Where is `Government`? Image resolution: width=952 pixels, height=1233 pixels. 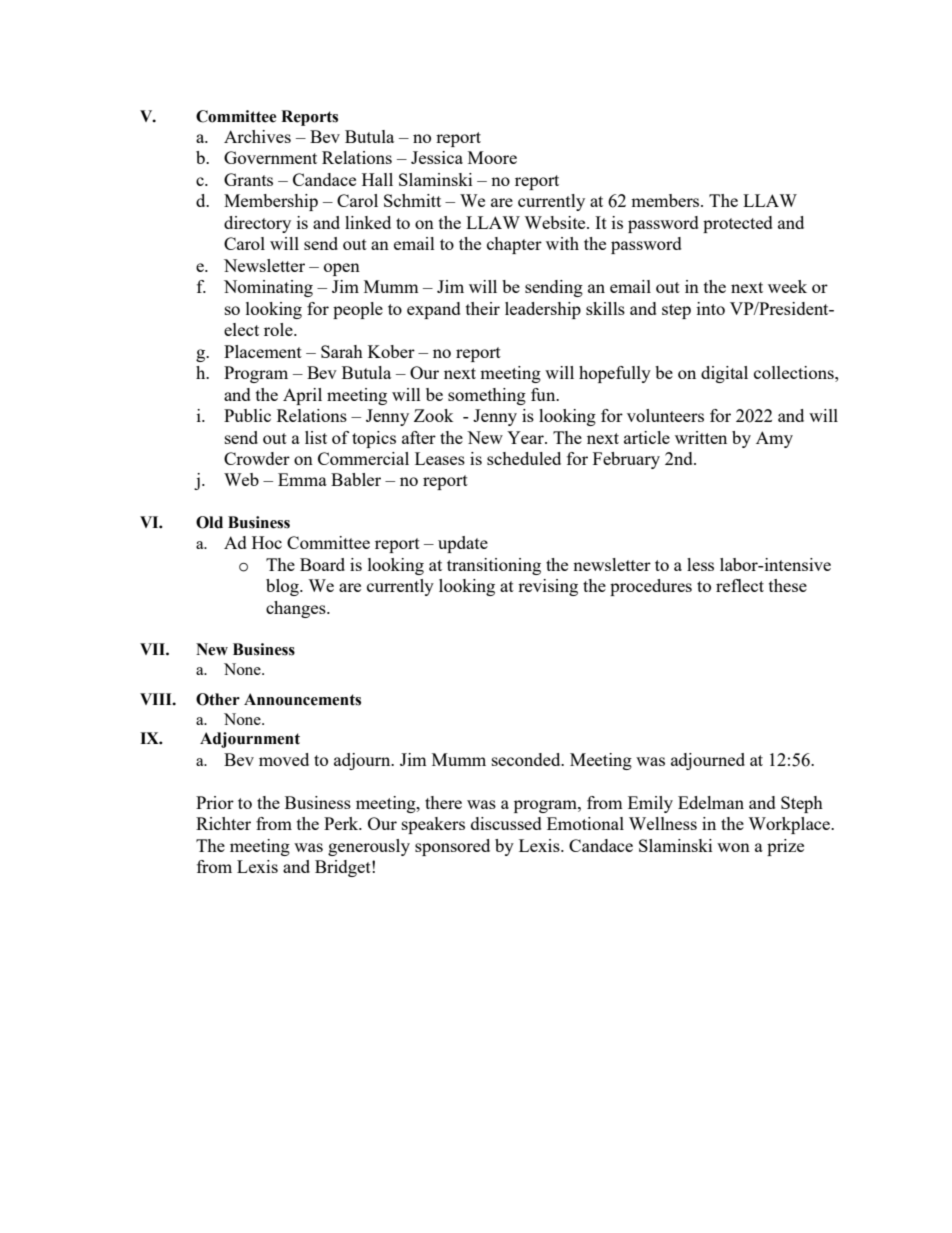 Government is located at coordinates (270, 157).
